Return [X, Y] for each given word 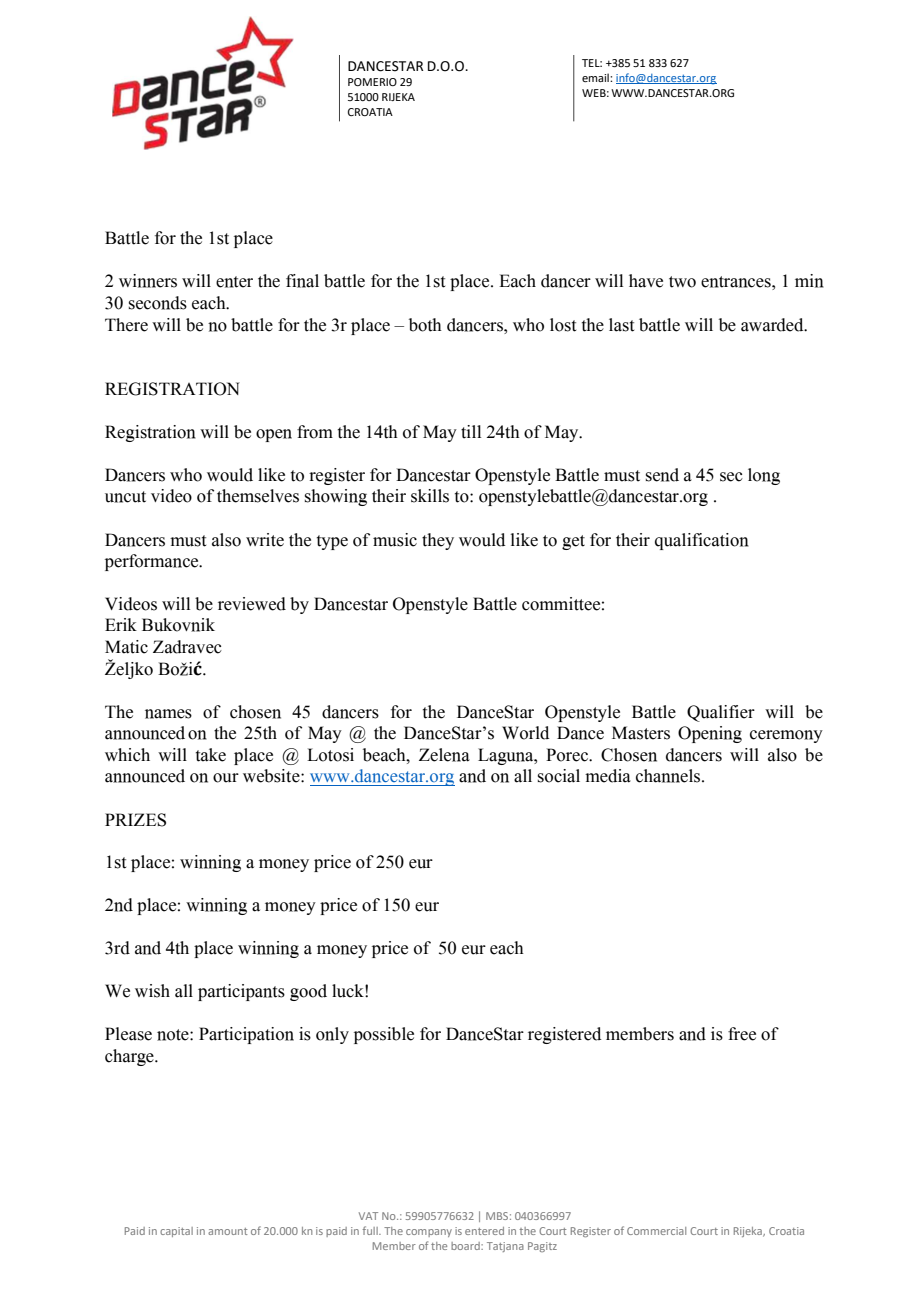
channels [669, 776]
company [429, 1233]
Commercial [656, 1231]
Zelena [444, 755]
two [682, 282]
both [425, 325]
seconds [158, 303]
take [211, 755]
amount [227, 1231]
